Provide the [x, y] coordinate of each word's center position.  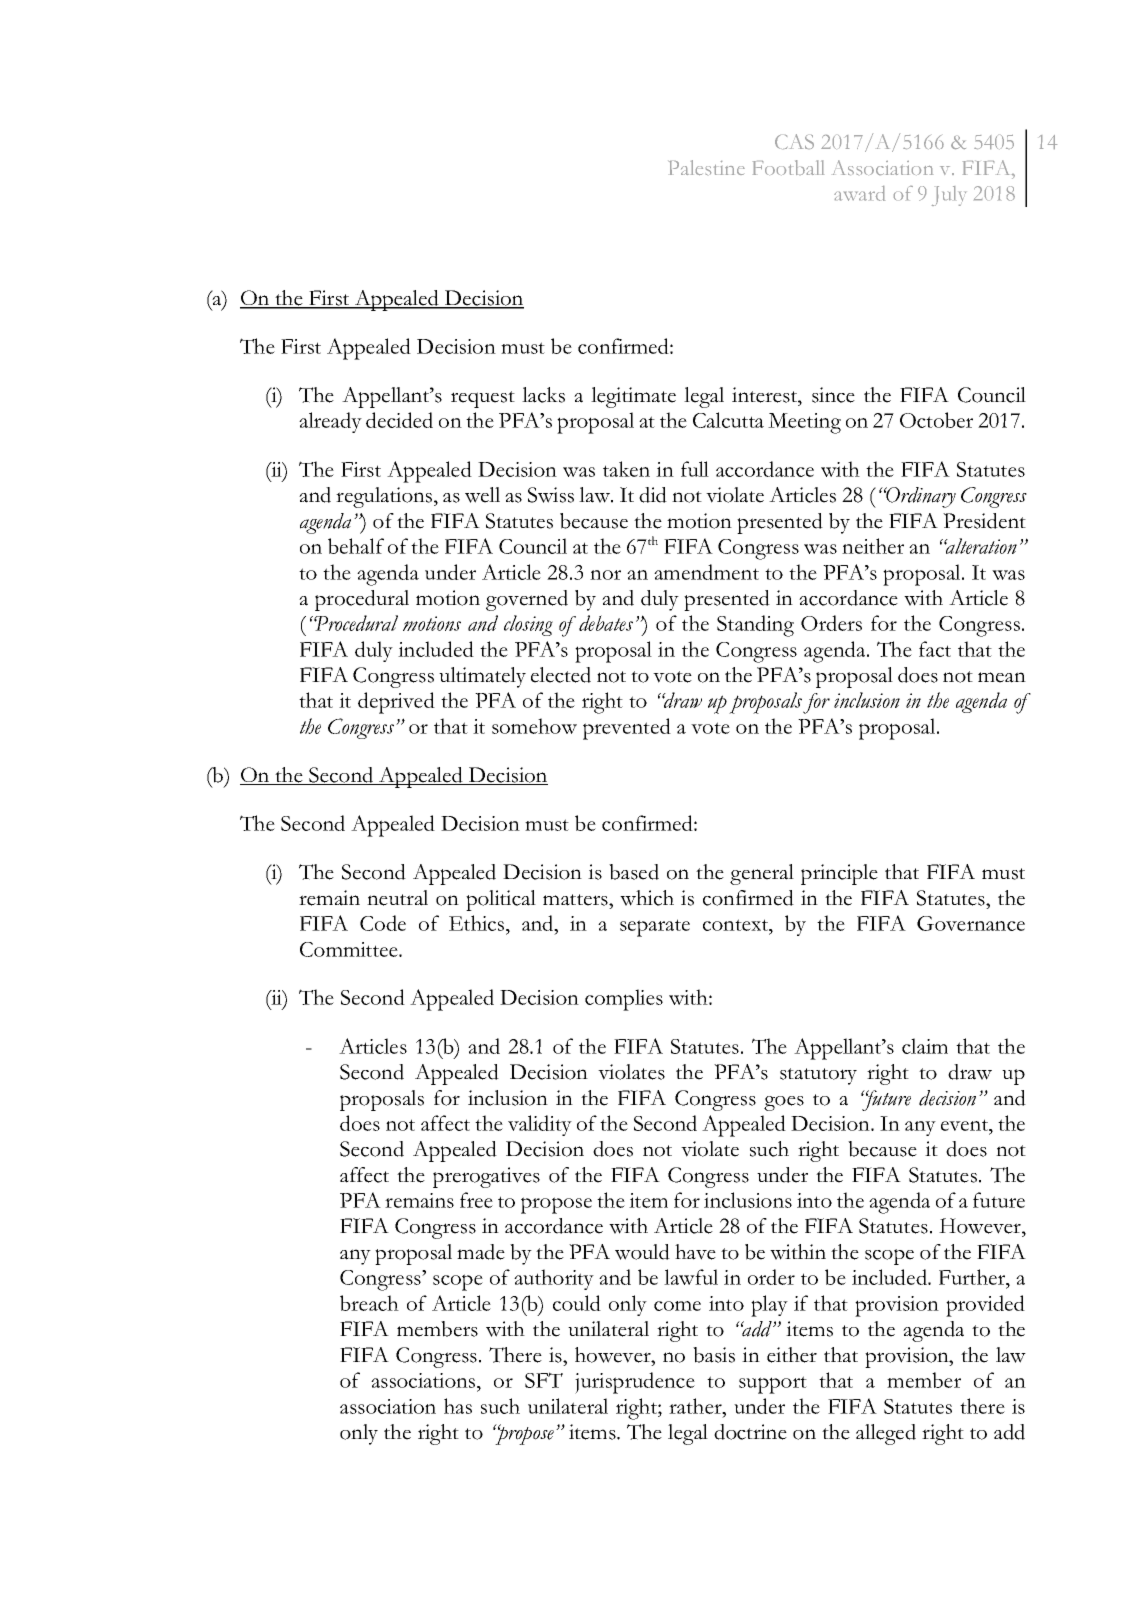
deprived [396, 703]
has [458, 1406]
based [634, 872]
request [483, 399]
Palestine [707, 167]
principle [839, 874]
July [949, 196]
